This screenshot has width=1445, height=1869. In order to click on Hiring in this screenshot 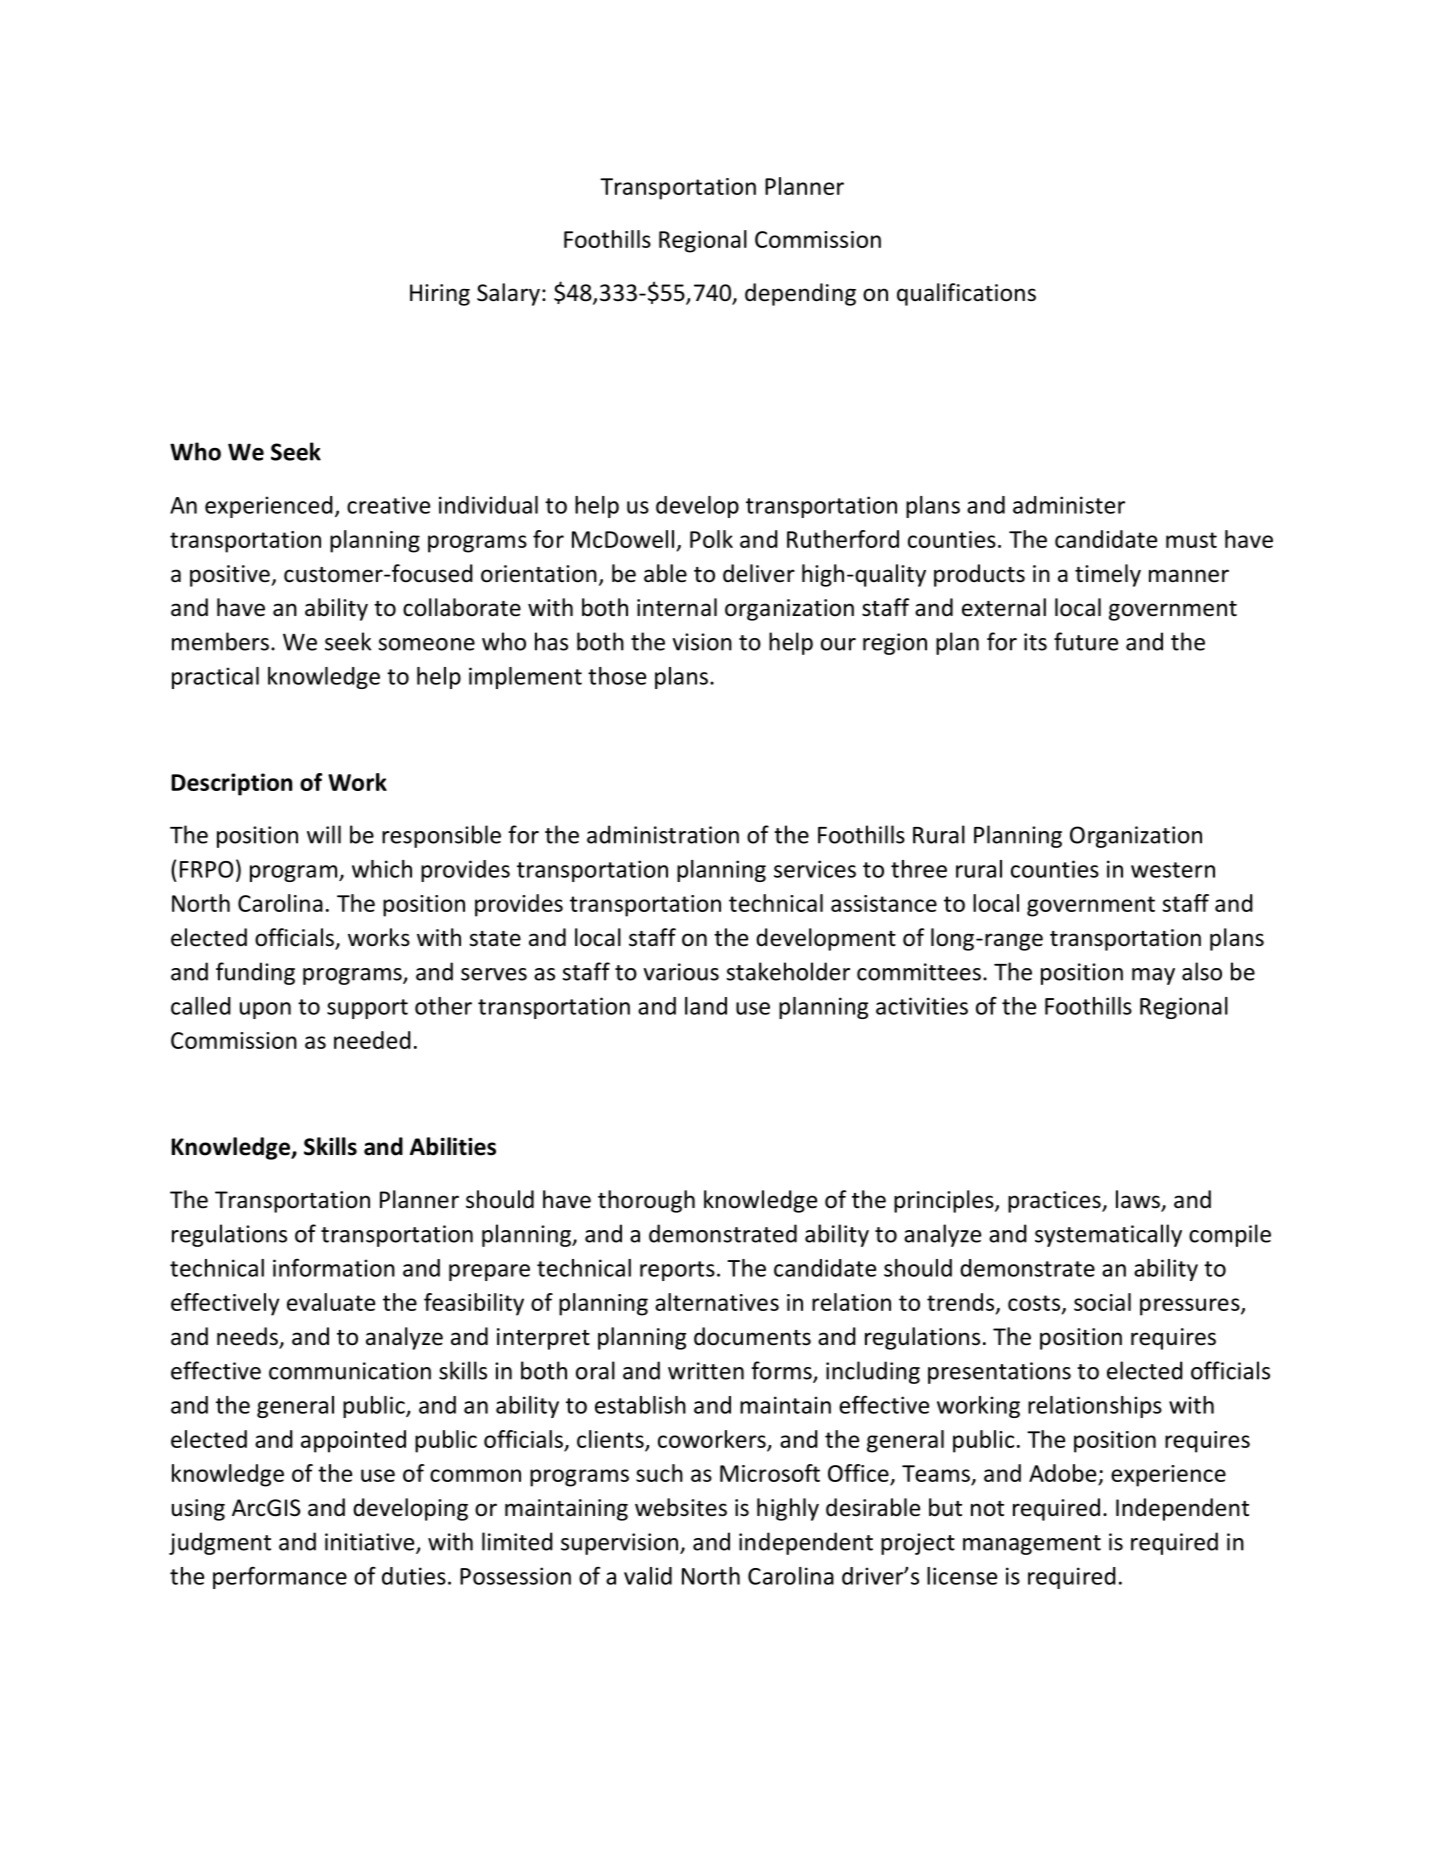, I will do `click(440, 295)`.
